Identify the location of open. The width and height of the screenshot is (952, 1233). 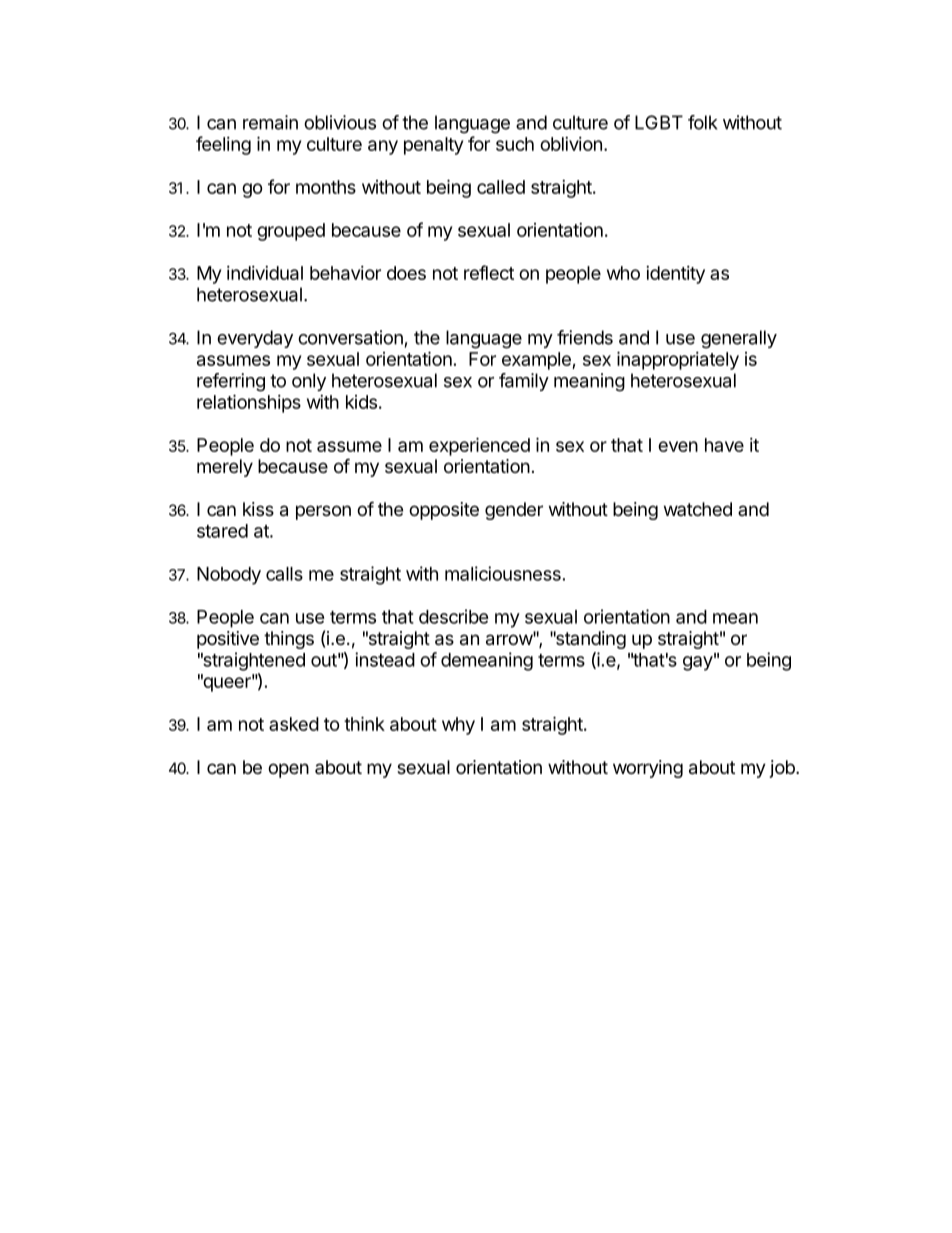
(288, 770).
